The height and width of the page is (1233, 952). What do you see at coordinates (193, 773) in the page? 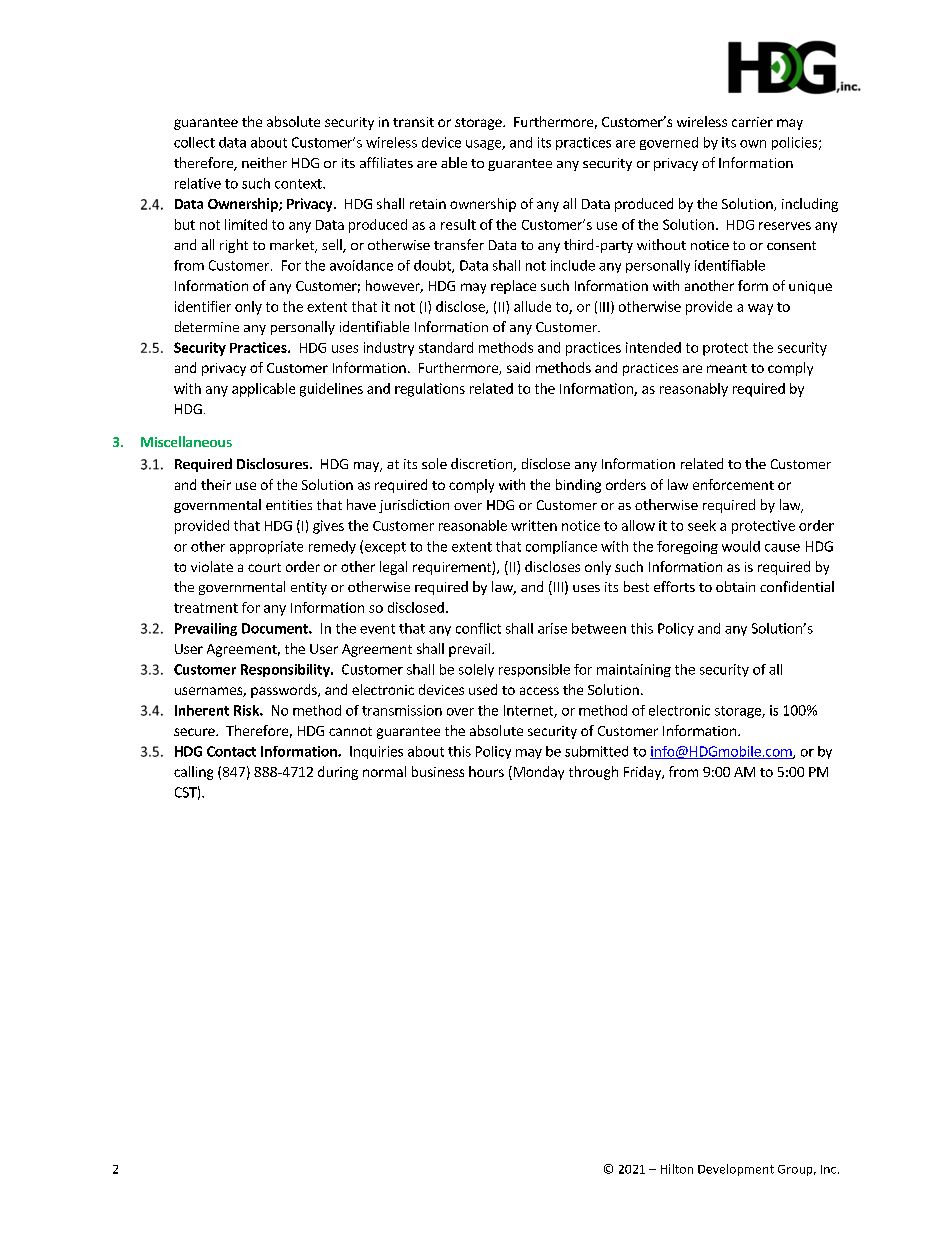
I see `calling` at bounding box center [193, 773].
